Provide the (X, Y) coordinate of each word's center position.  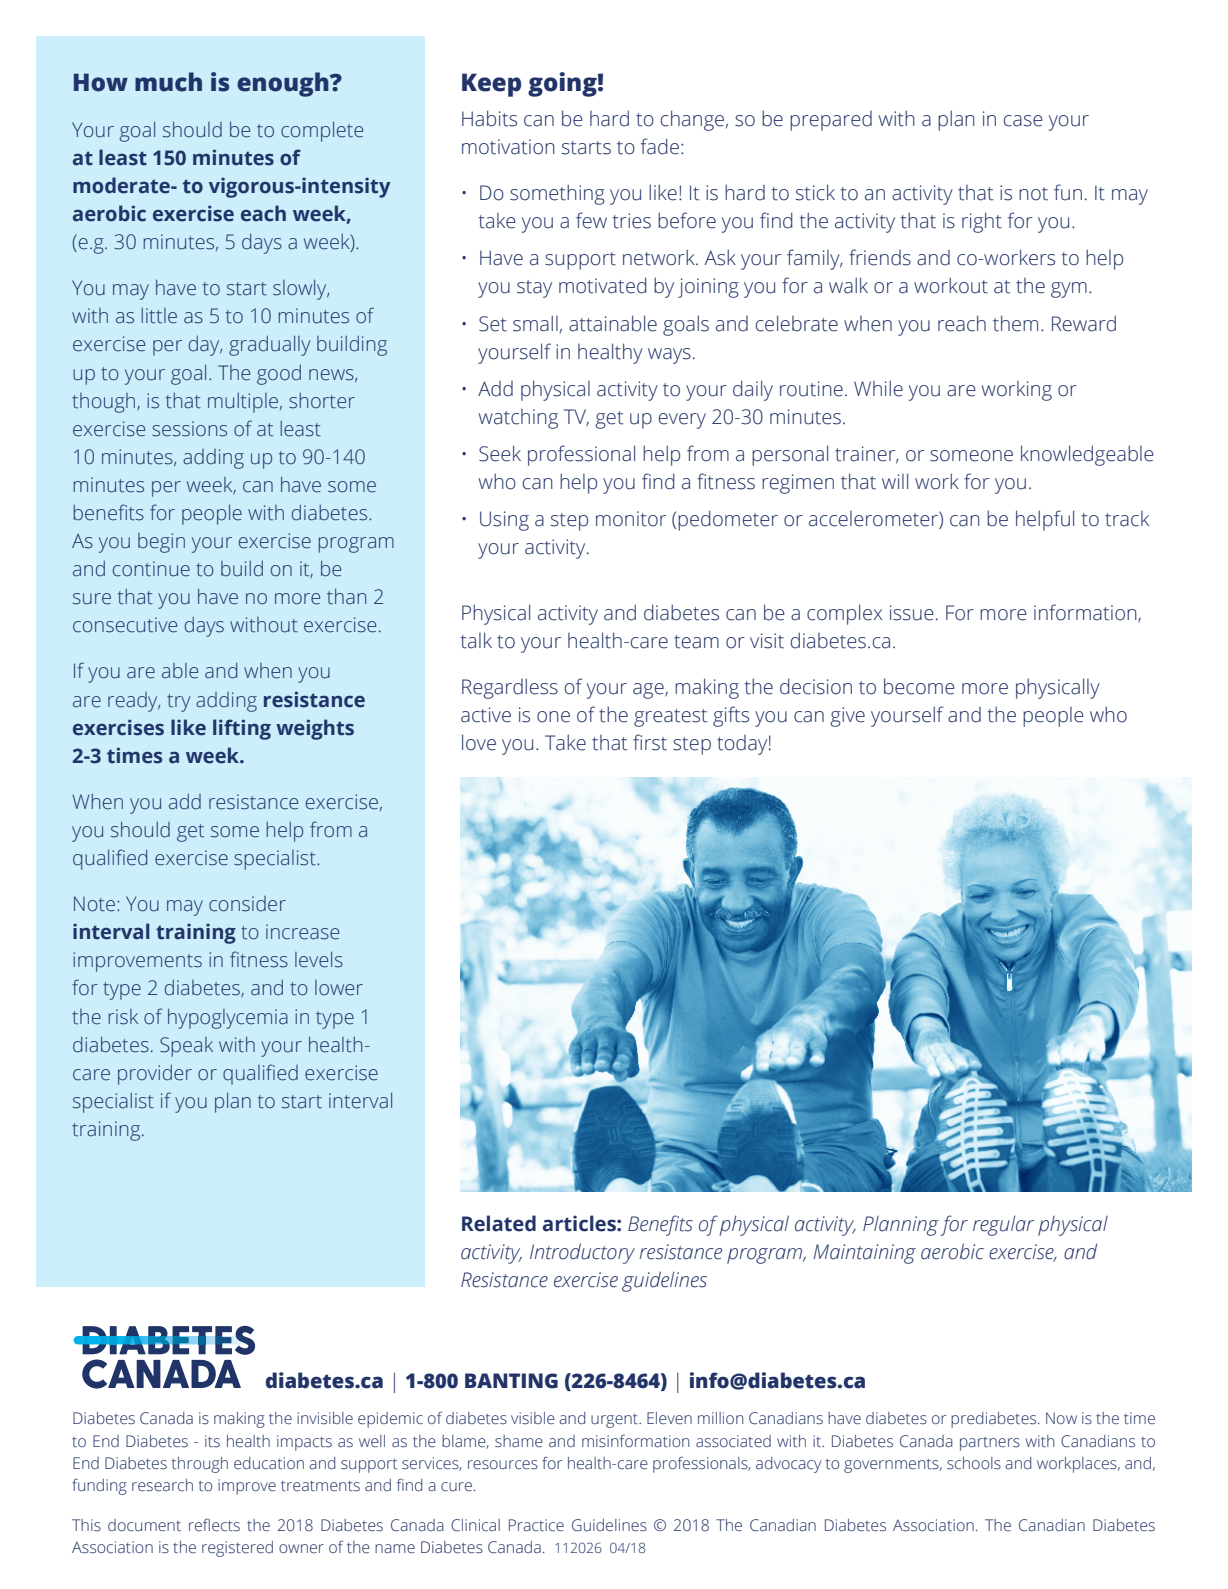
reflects (214, 1525)
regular (1003, 1225)
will (895, 481)
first (650, 742)
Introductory (582, 1253)
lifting (242, 729)
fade (661, 146)
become (919, 686)
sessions (189, 429)
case (1023, 121)
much (168, 82)
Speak (186, 1047)
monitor (631, 519)
